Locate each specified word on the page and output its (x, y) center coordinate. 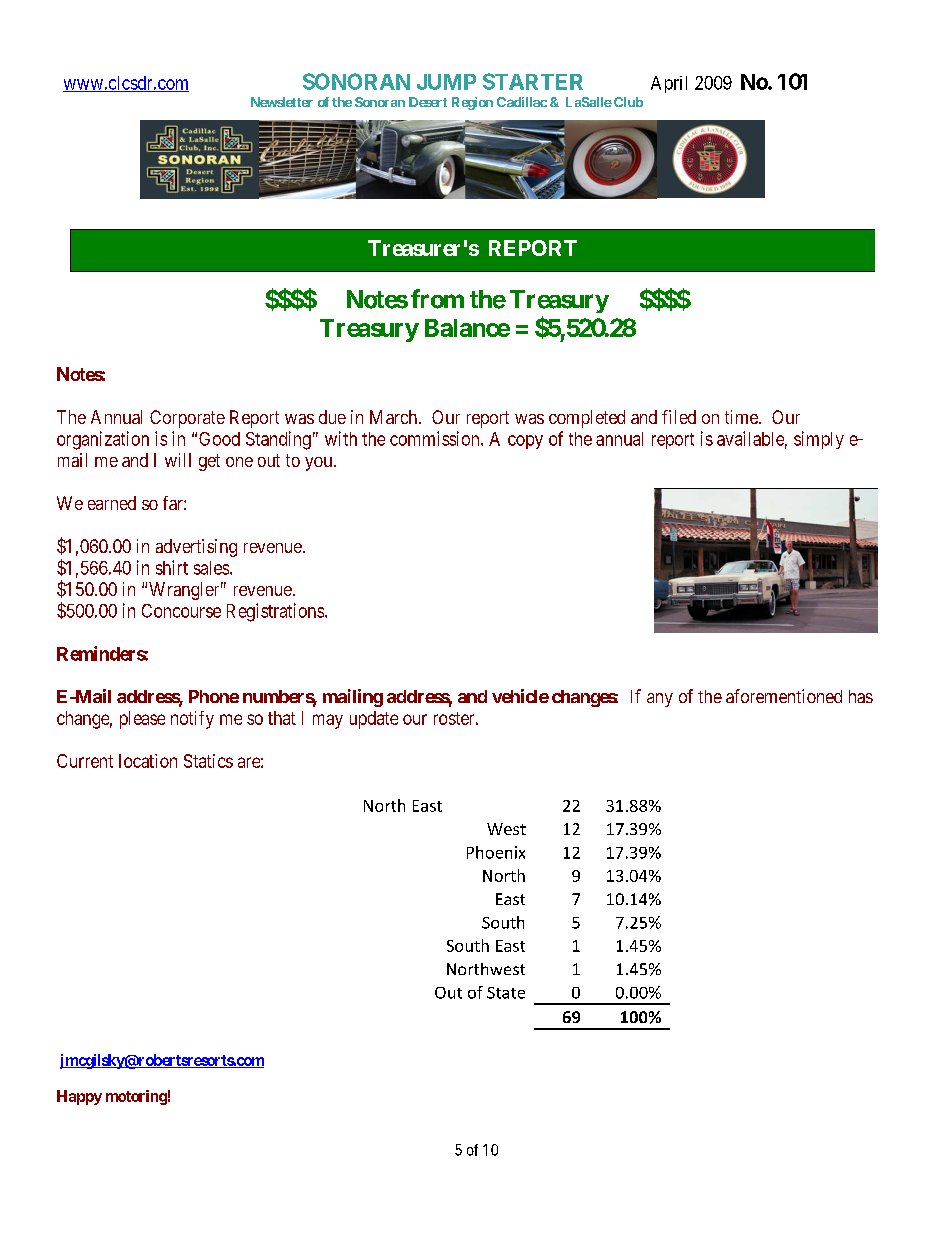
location (148, 761)
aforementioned (784, 696)
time (742, 417)
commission (436, 438)
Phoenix (496, 852)
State (506, 993)
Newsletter (282, 102)
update (374, 720)
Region (472, 103)
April (669, 84)
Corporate (187, 419)
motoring (136, 1097)
